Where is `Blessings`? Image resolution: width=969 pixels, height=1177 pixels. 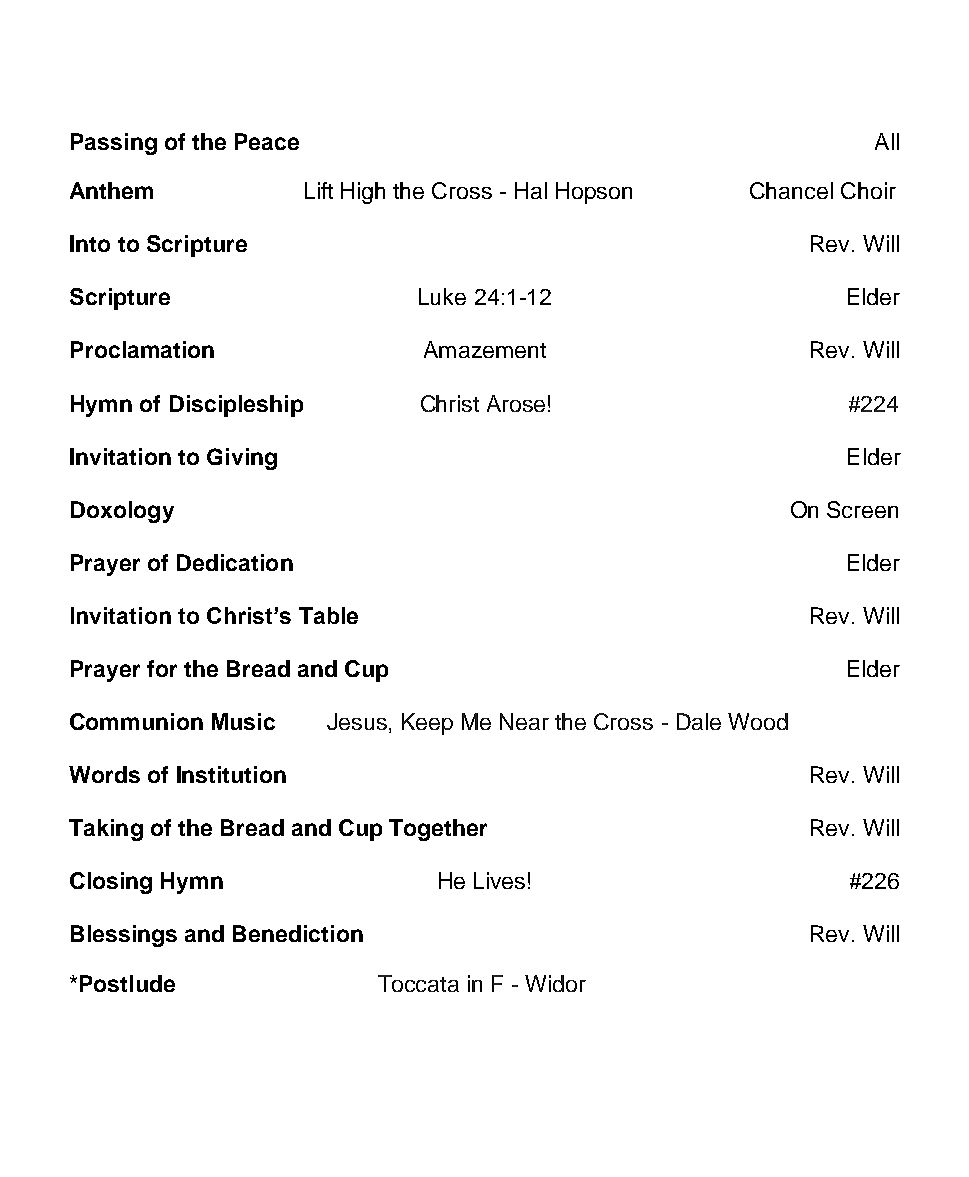 Blessings is located at coordinates (124, 936).
